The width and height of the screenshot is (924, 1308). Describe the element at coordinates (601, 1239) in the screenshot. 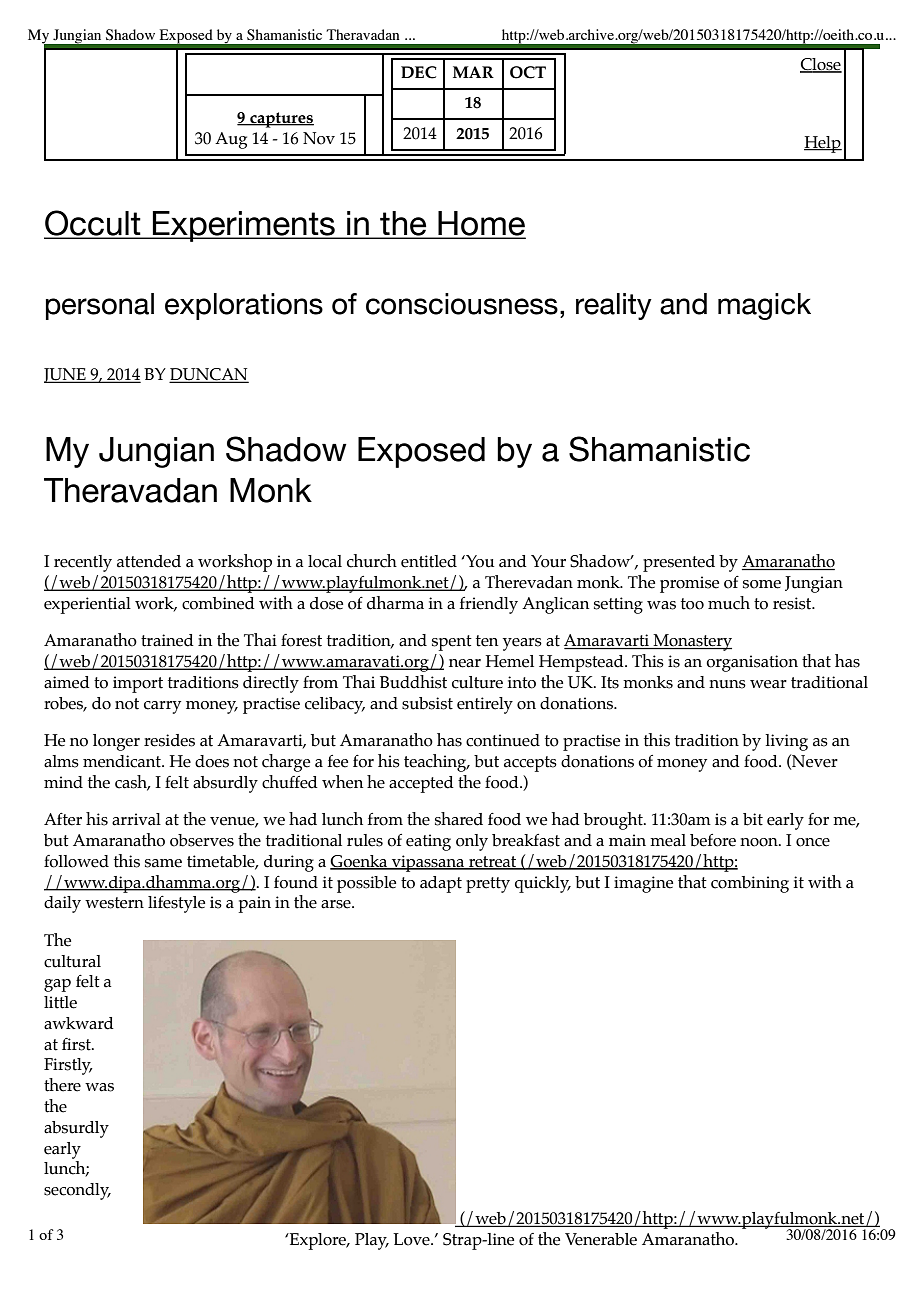

I see `Venerable` at that location.
